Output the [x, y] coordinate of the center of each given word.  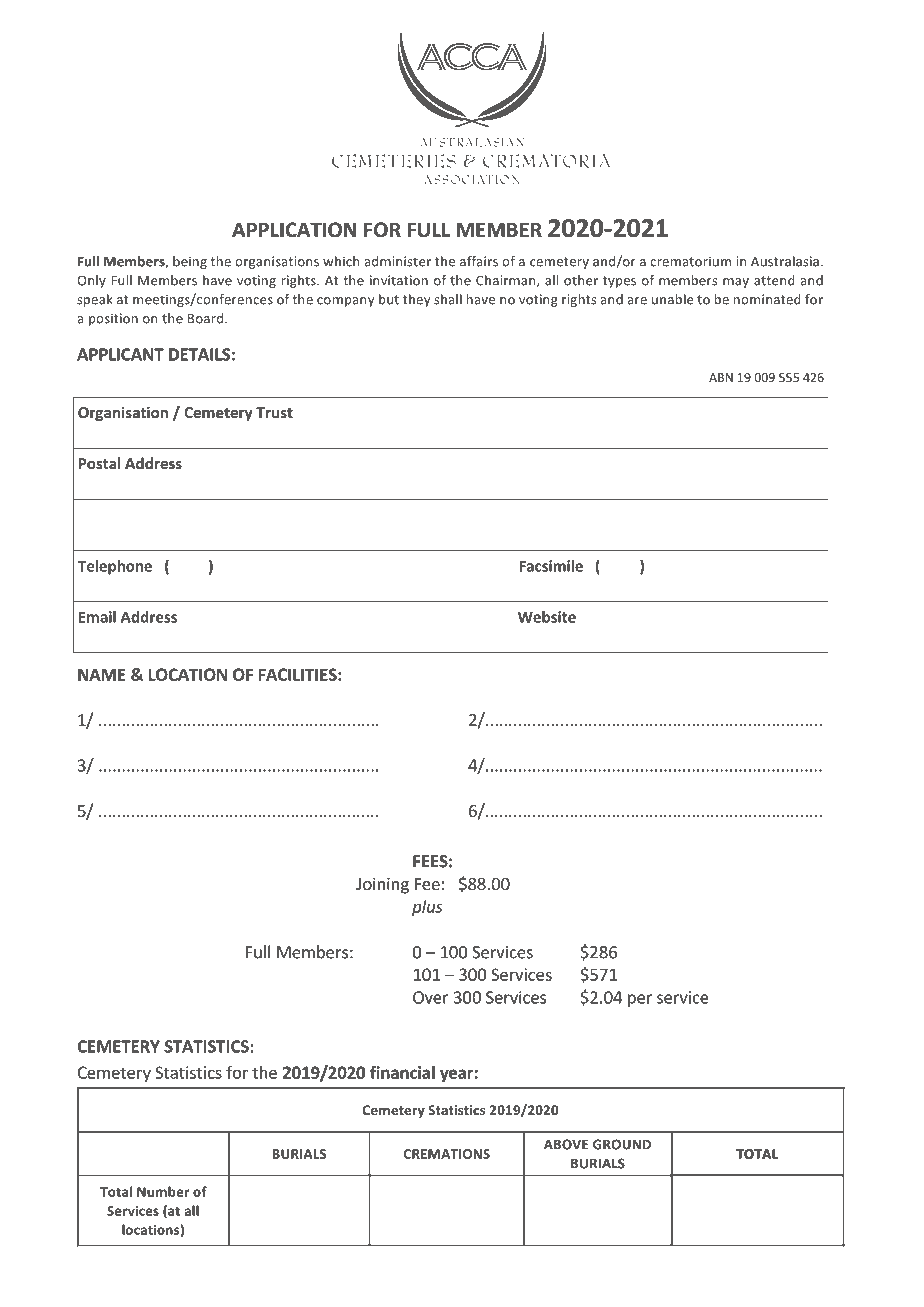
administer [397, 261]
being [190, 262]
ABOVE [566, 1144]
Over [431, 997]
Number [163, 1191]
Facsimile [551, 566]
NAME [101, 674]
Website [547, 617]
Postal [99, 463]
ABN [721, 377]
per [640, 1000]
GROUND [622, 1144]
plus [427, 908]
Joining [382, 885]
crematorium [690, 261]
